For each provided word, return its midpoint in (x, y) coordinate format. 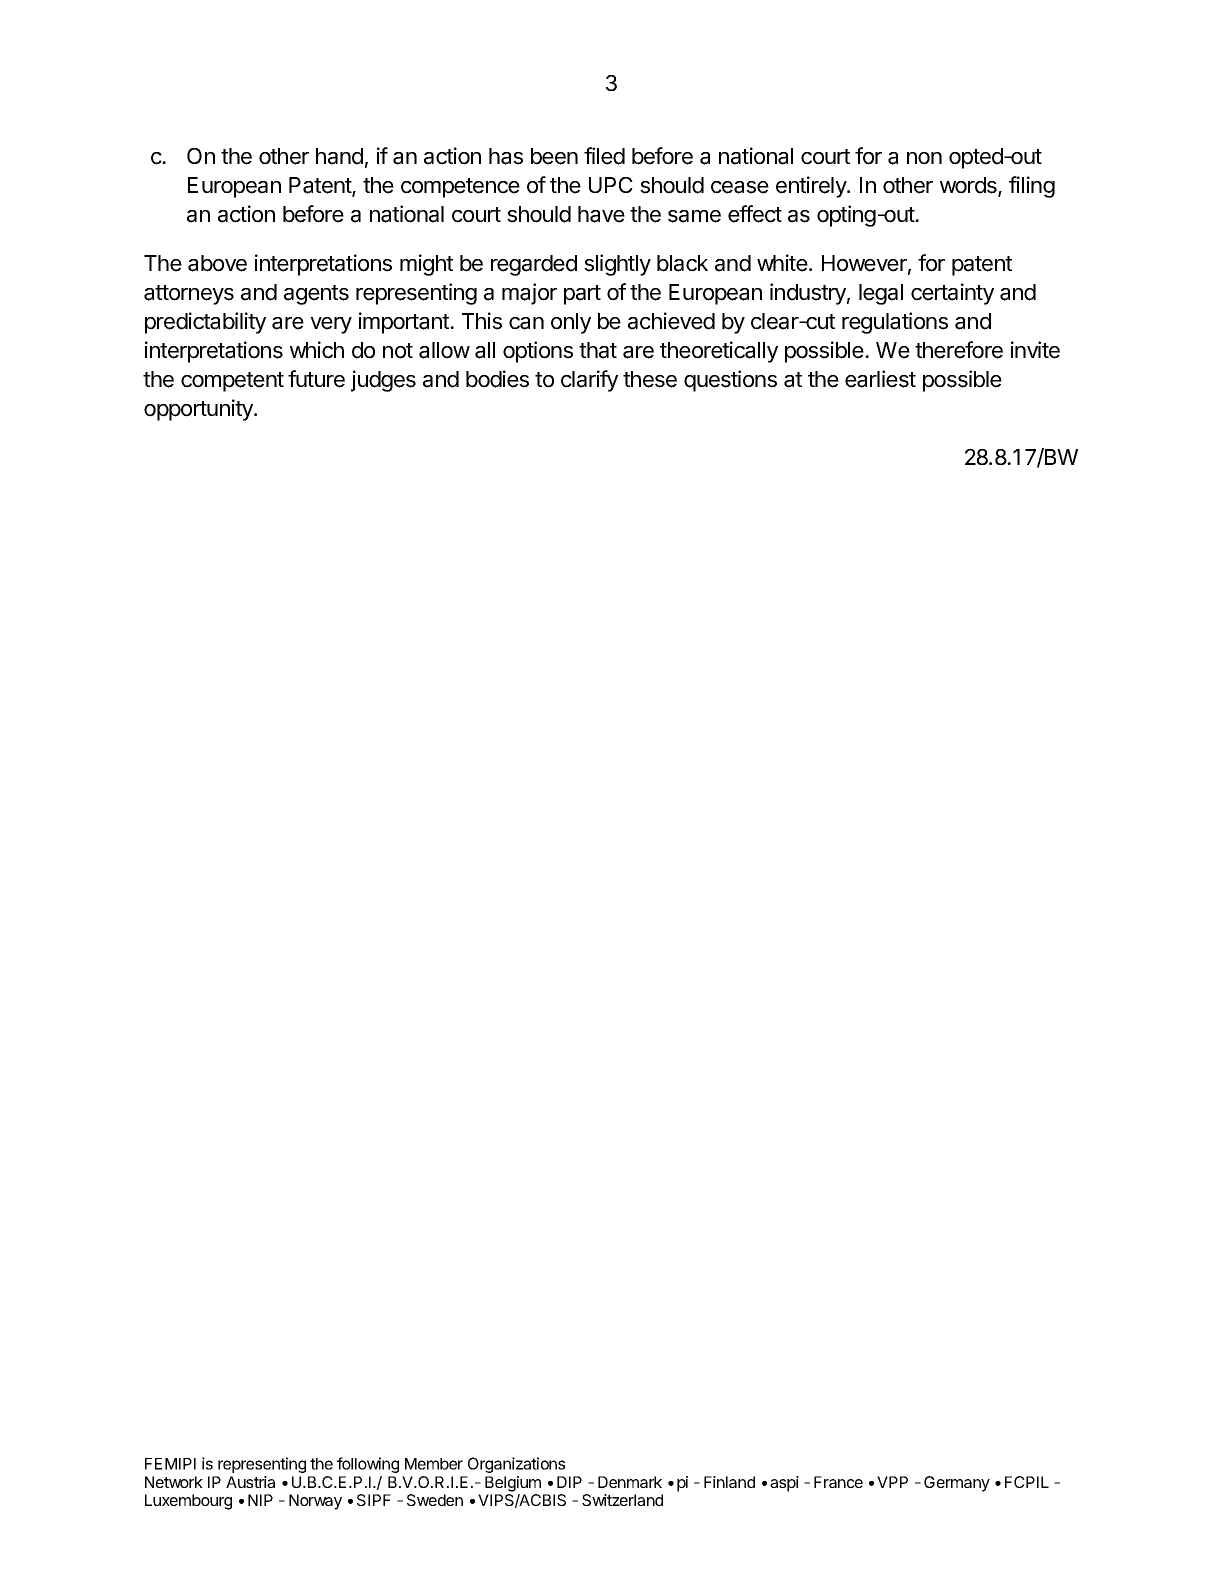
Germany (957, 1484)
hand (339, 156)
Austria (250, 1482)
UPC (611, 185)
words (969, 186)
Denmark (630, 1482)
